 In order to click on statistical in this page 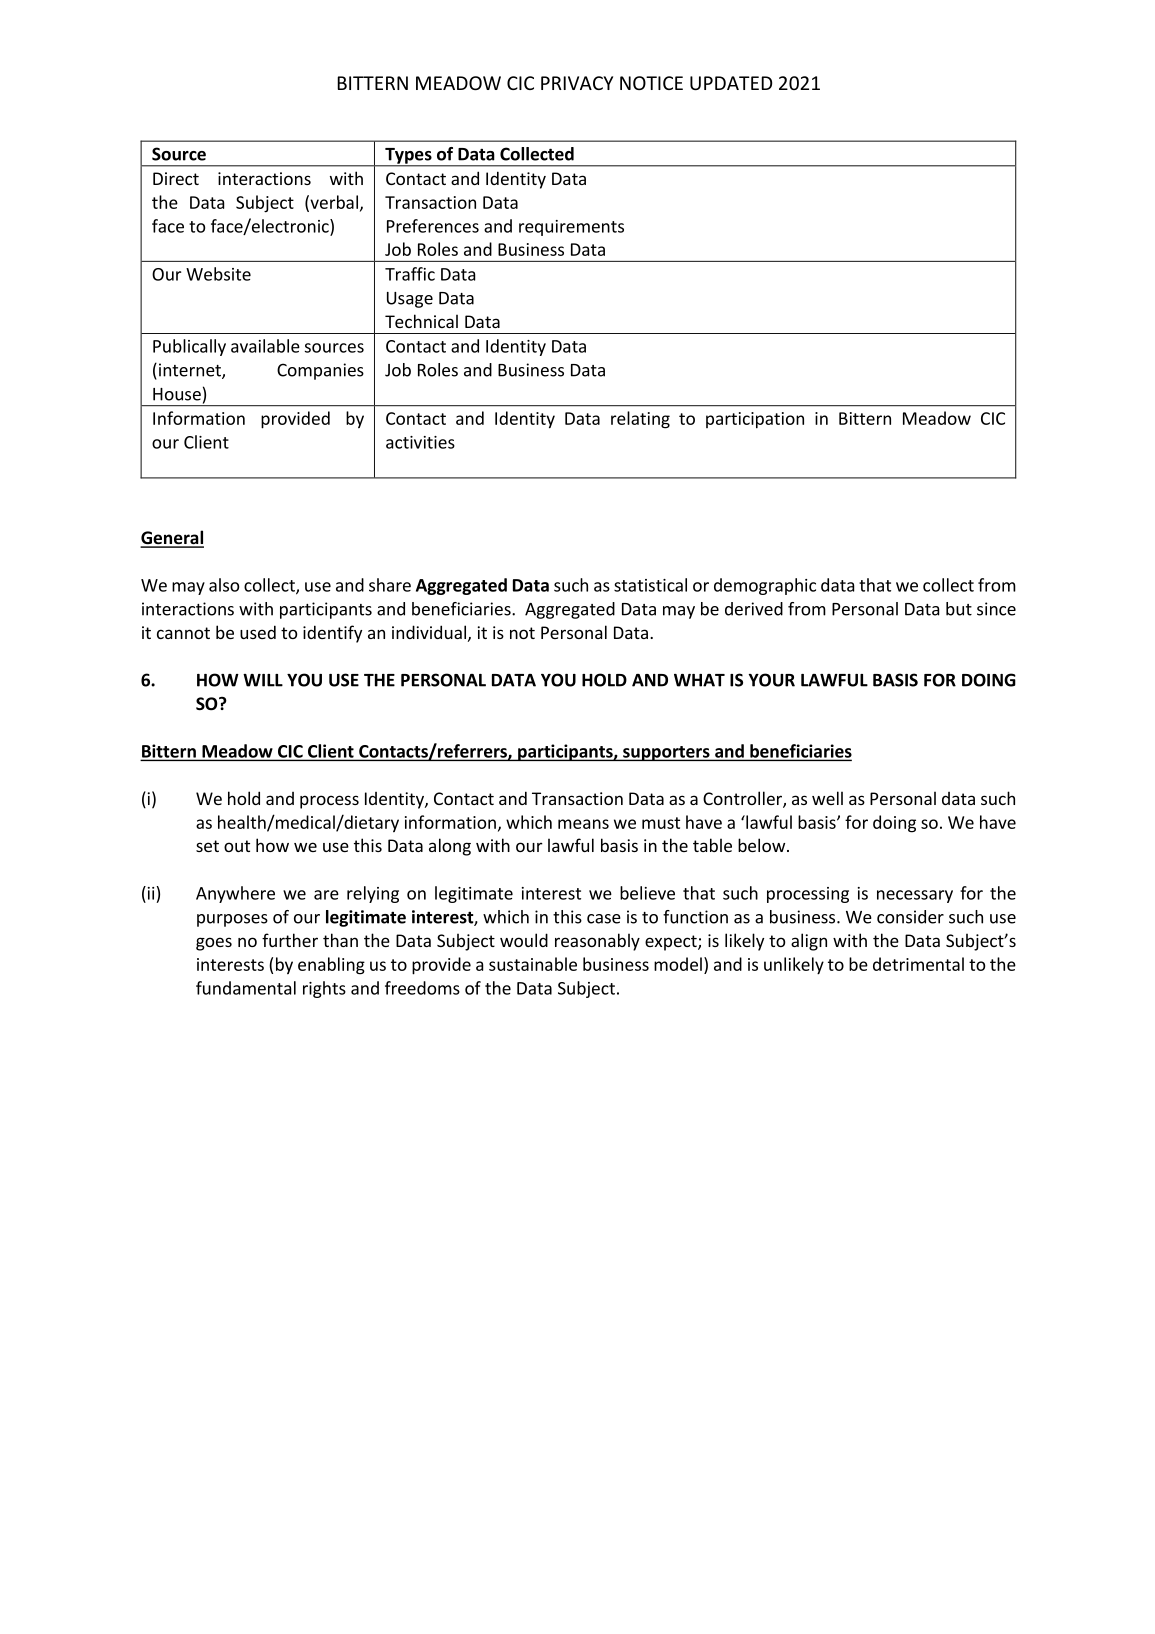, I will do `click(650, 585)`.
